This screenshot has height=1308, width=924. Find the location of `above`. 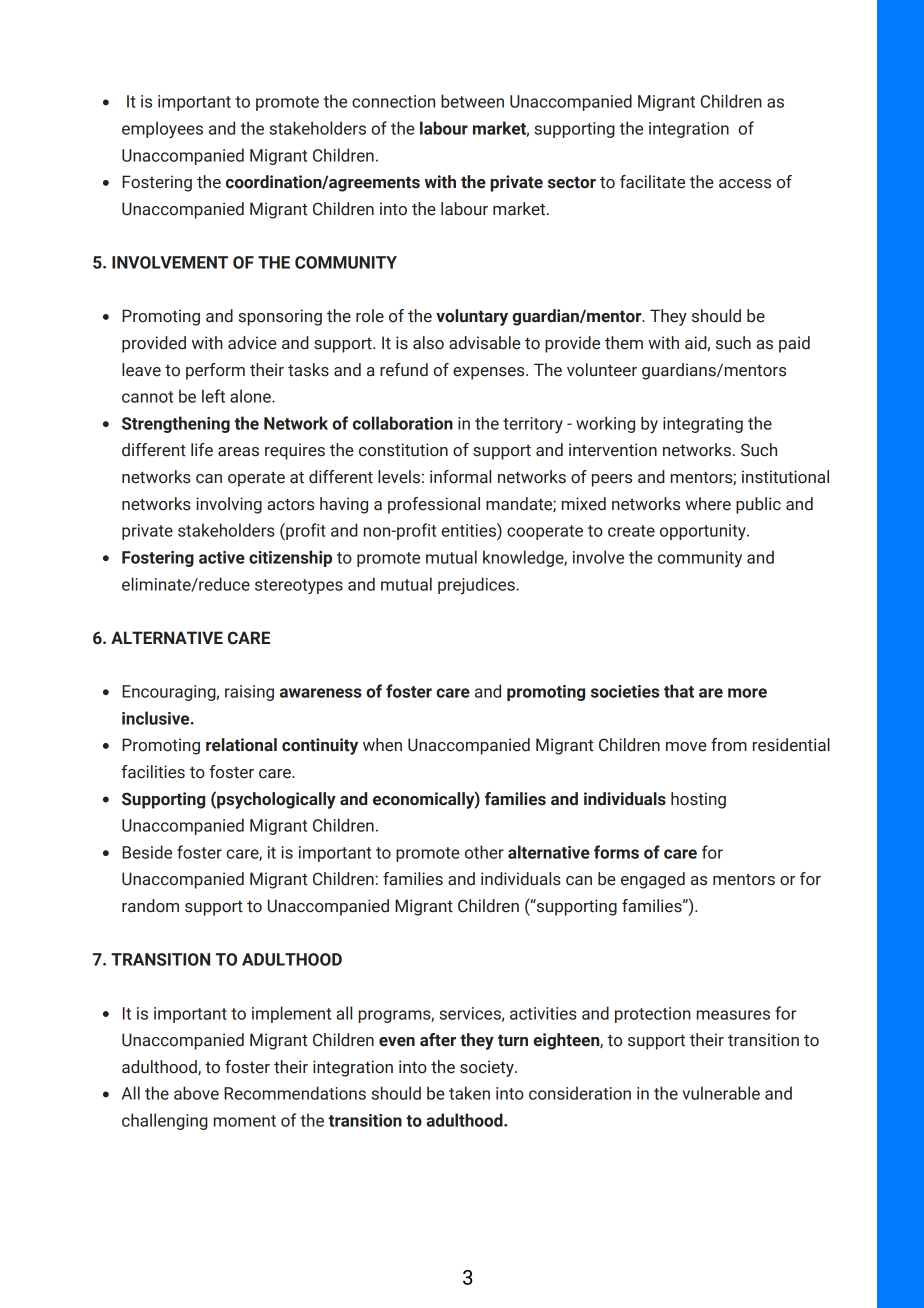

above is located at coordinates (196, 1093).
